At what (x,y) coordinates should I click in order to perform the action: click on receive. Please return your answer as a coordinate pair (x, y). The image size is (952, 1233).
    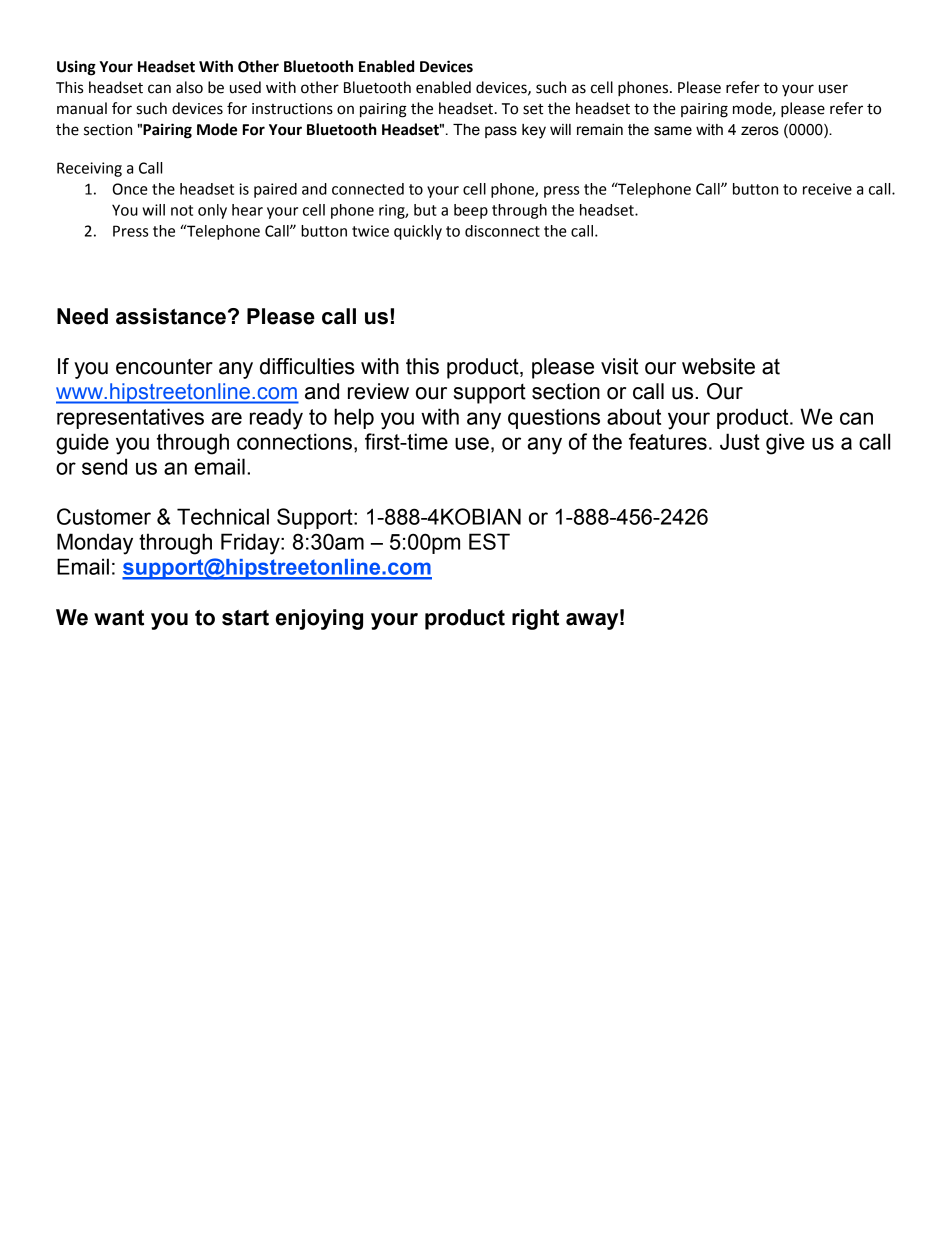
    Looking at the image, I should click on (827, 189).
